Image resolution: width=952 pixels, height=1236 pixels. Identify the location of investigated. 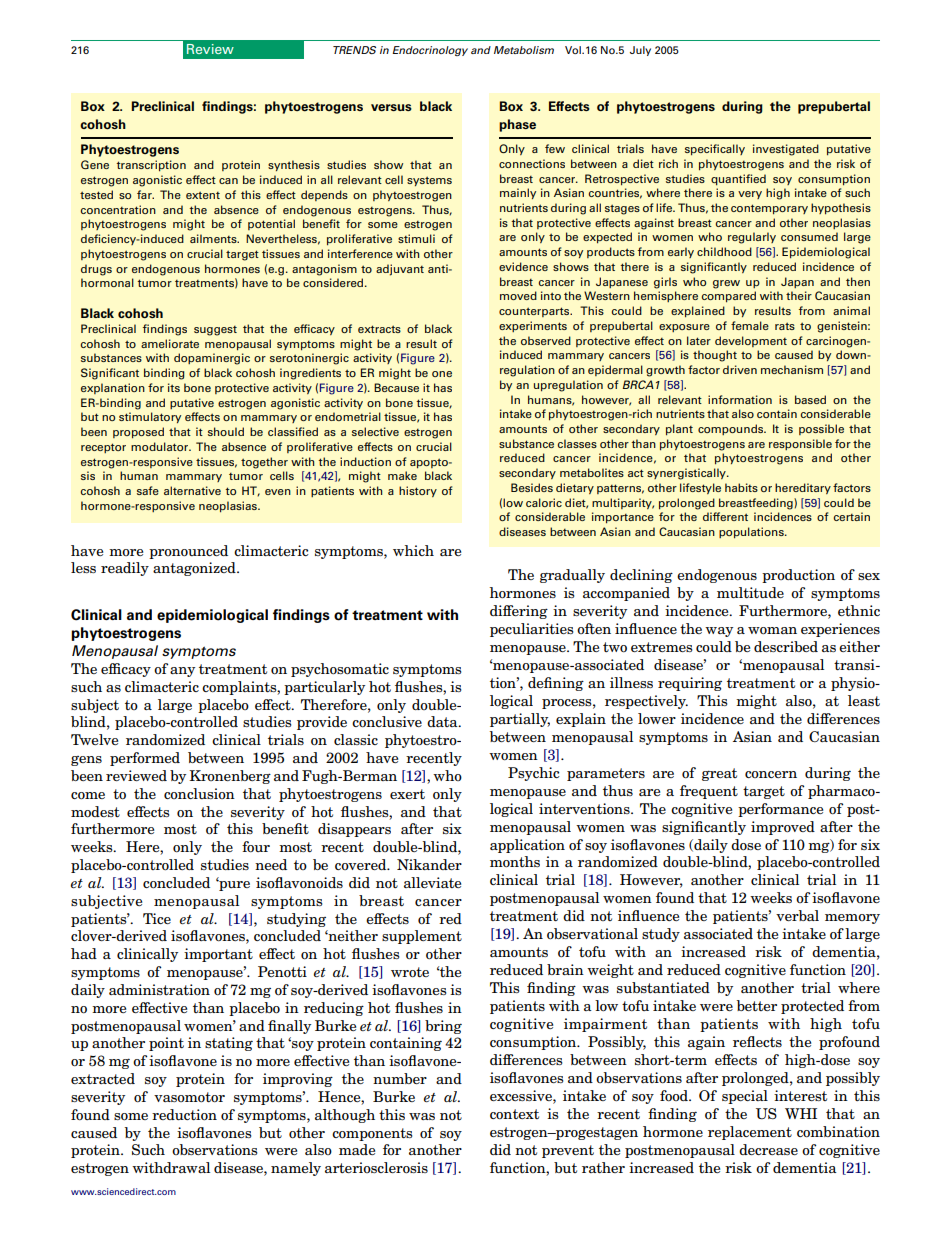
(786, 150).
